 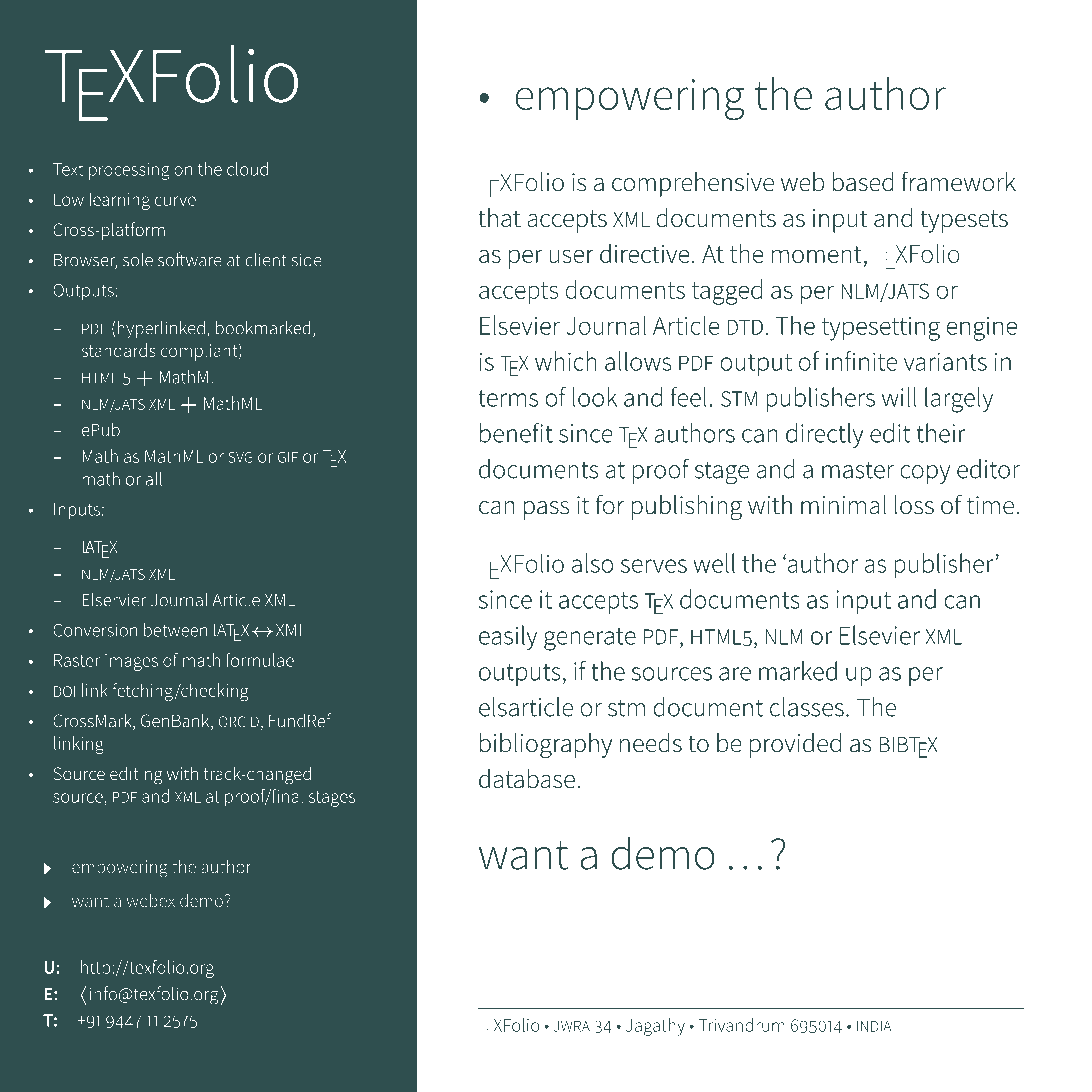 What do you see at coordinates (64, 691) in the page?
I see `DOI` at bounding box center [64, 691].
